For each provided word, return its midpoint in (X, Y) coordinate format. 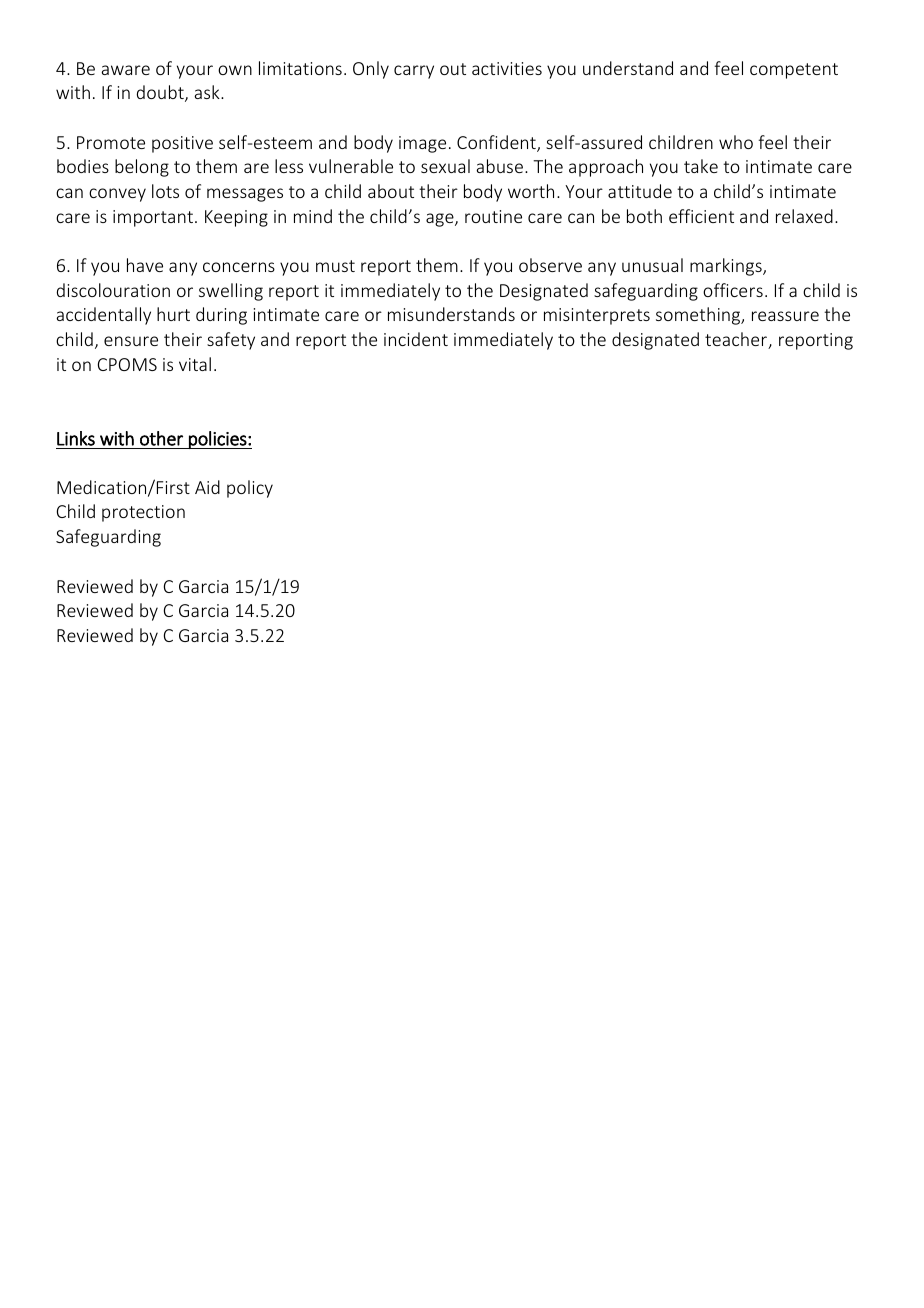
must (335, 266)
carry (414, 72)
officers (733, 290)
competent (794, 71)
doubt (161, 93)
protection (143, 513)
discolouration (113, 290)
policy (250, 489)
